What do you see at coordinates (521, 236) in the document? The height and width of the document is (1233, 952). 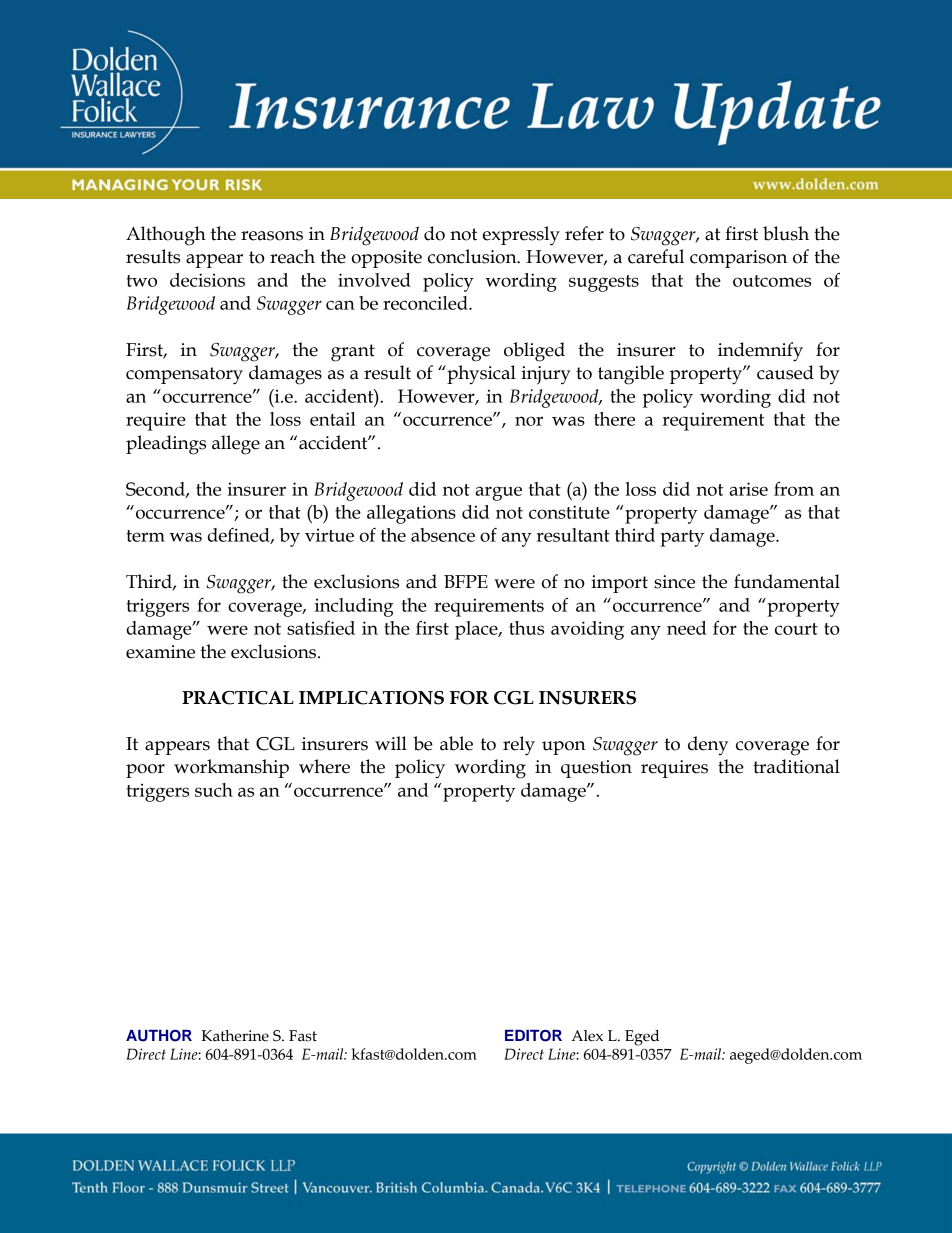 I see `expressly` at bounding box center [521, 236].
